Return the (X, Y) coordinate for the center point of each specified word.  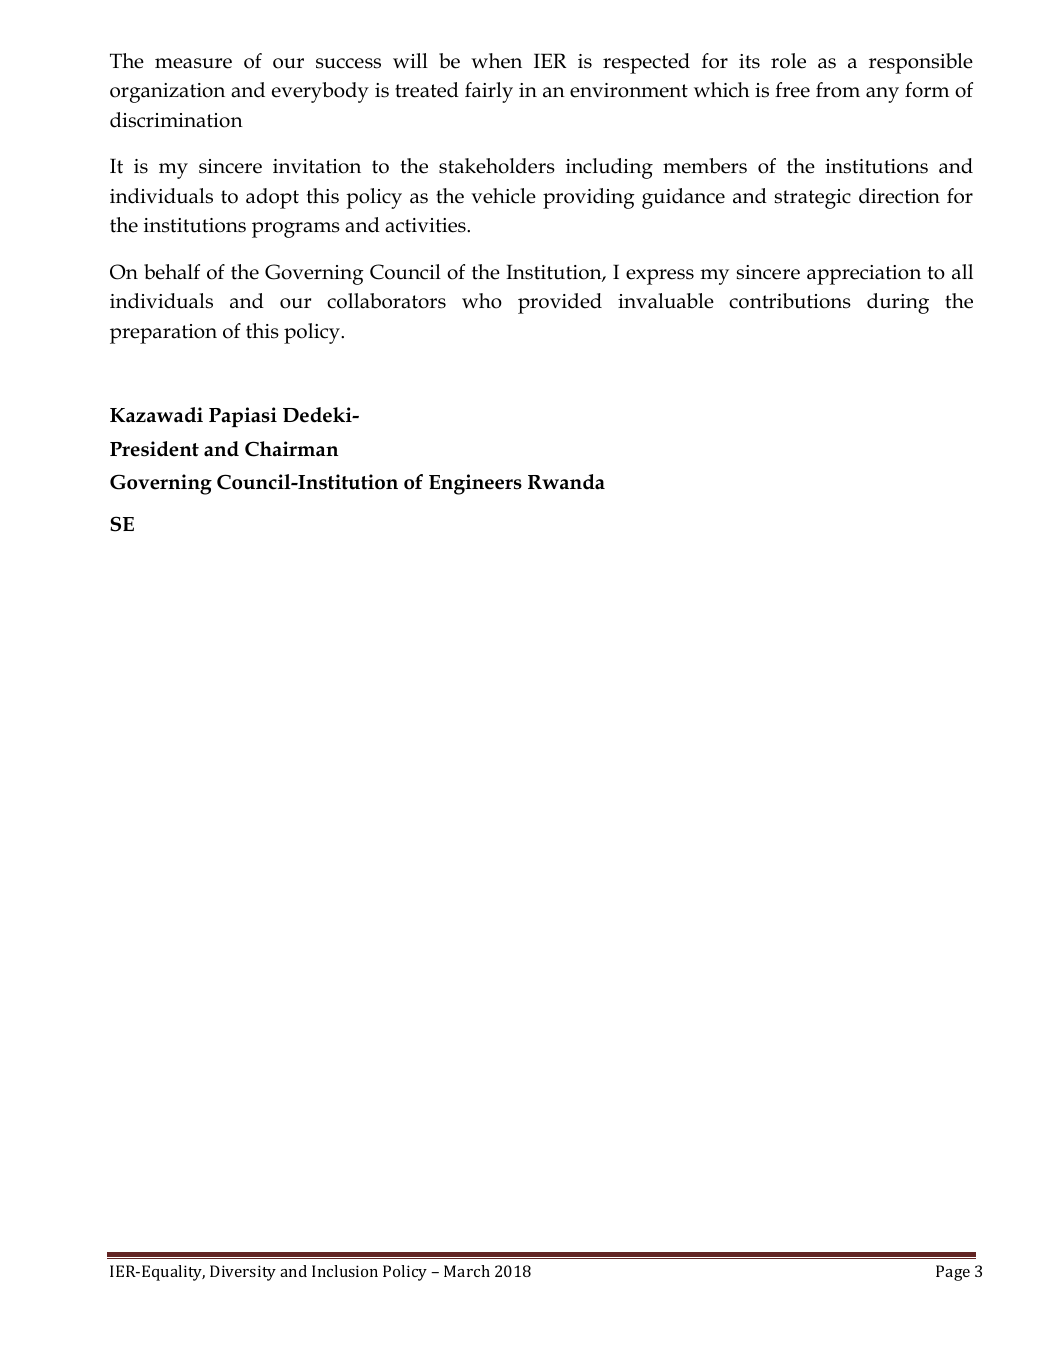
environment (629, 90)
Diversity (243, 1273)
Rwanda (566, 482)
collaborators (386, 301)
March (467, 1271)
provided (560, 303)
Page (953, 1273)
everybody (320, 92)
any (882, 95)
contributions (790, 301)
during (898, 303)
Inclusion (345, 1271)
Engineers (475, 484)
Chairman (291, 449)
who (482, 301)
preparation (163, 334)
